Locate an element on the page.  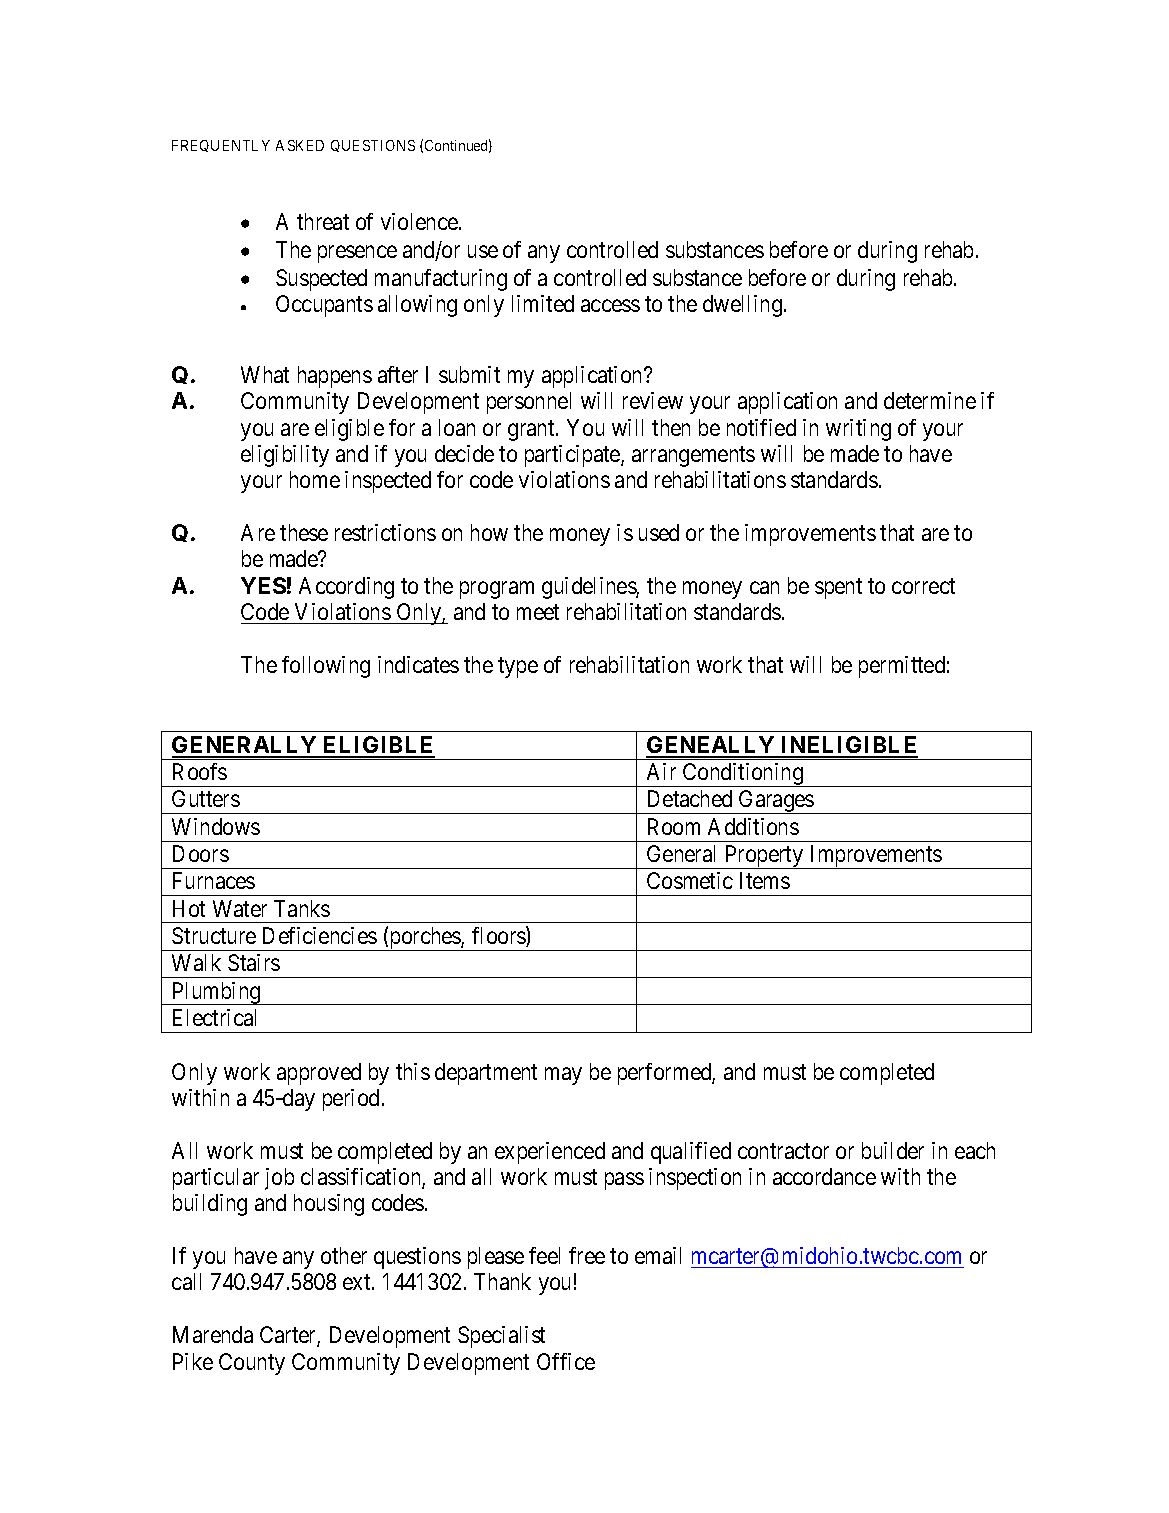
limited is located at coordinates (543, 303).
